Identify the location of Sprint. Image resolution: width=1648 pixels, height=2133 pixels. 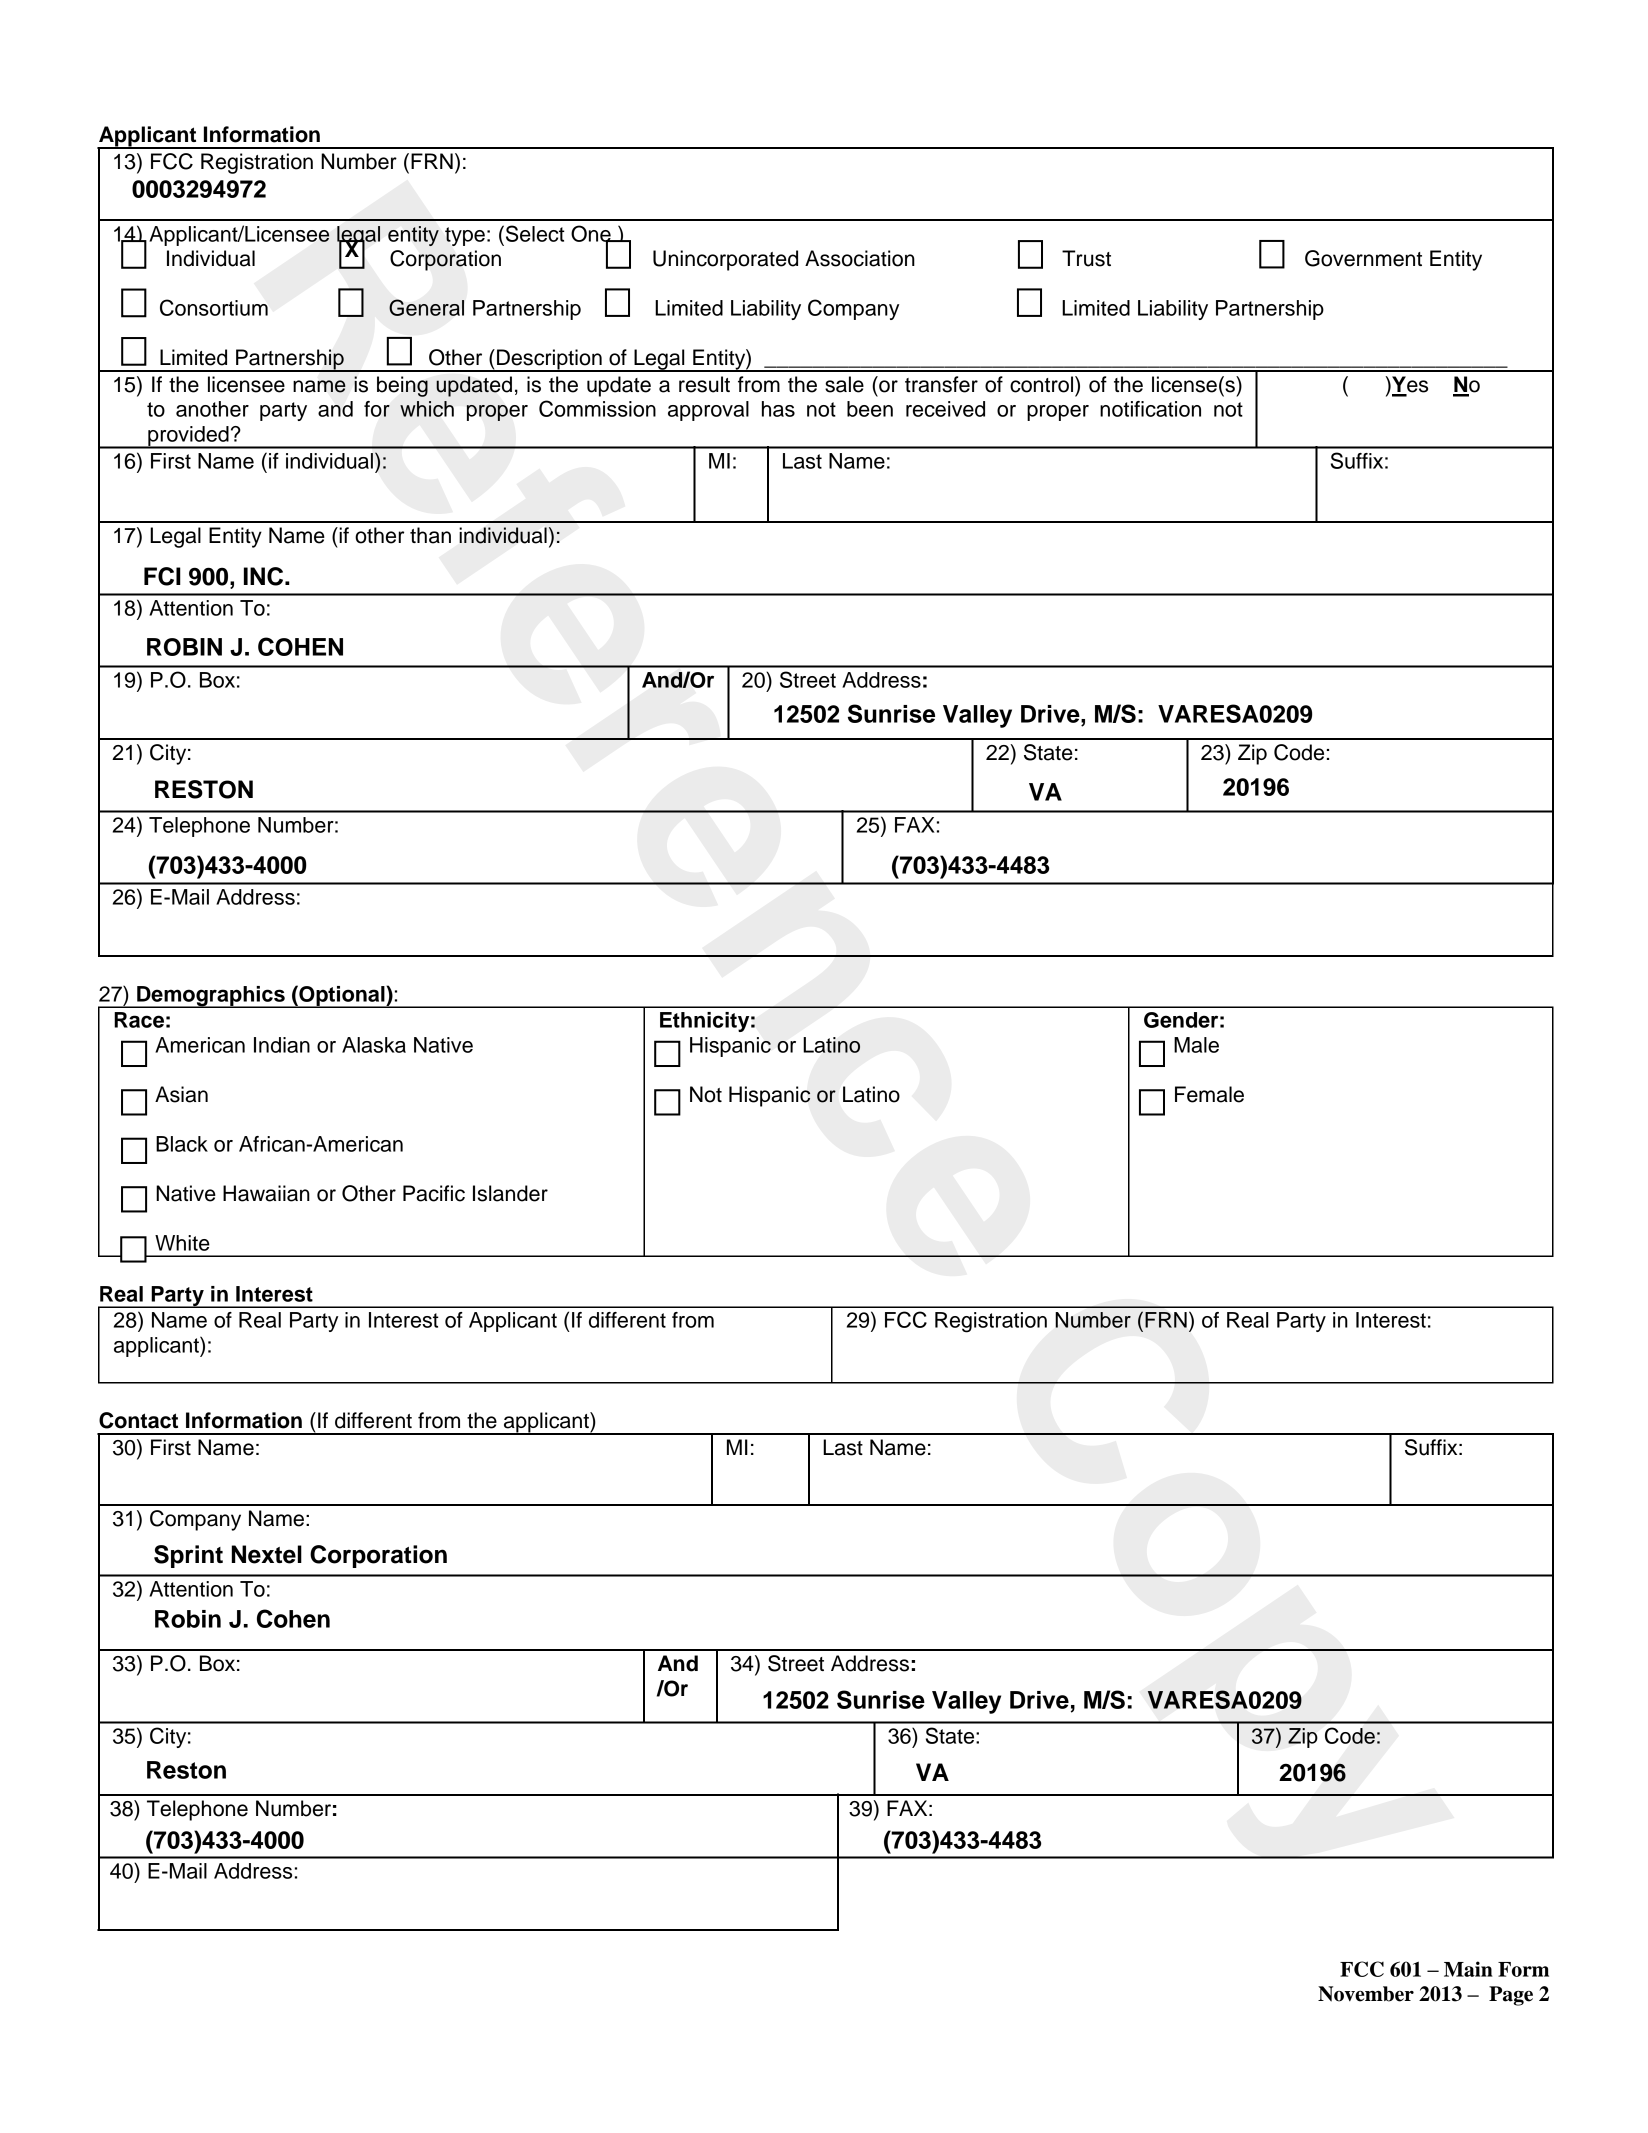
(188, 1556).
